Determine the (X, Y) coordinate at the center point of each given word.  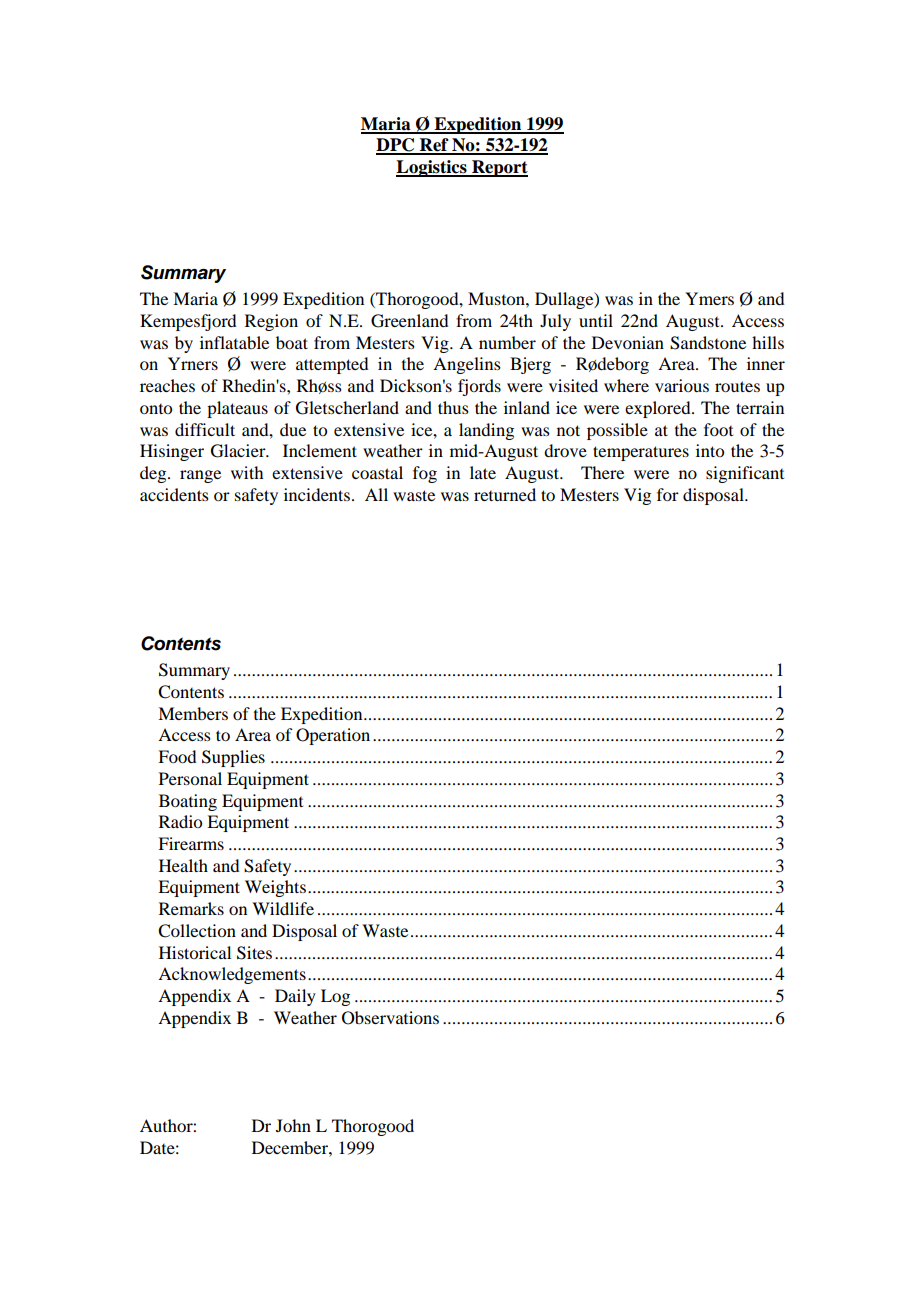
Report (499, 168)
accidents (174, 494)
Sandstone (708, 343)
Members (193, 713)
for (668, 494)
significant (745, 474)
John (293, 1125)
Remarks (191, 908)
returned (505, 494)
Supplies (233, 758)
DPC (396, 146)
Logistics (432, 168)
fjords (479, 387)
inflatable (234, 342)
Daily (295, 997)
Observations (390, 1018)
